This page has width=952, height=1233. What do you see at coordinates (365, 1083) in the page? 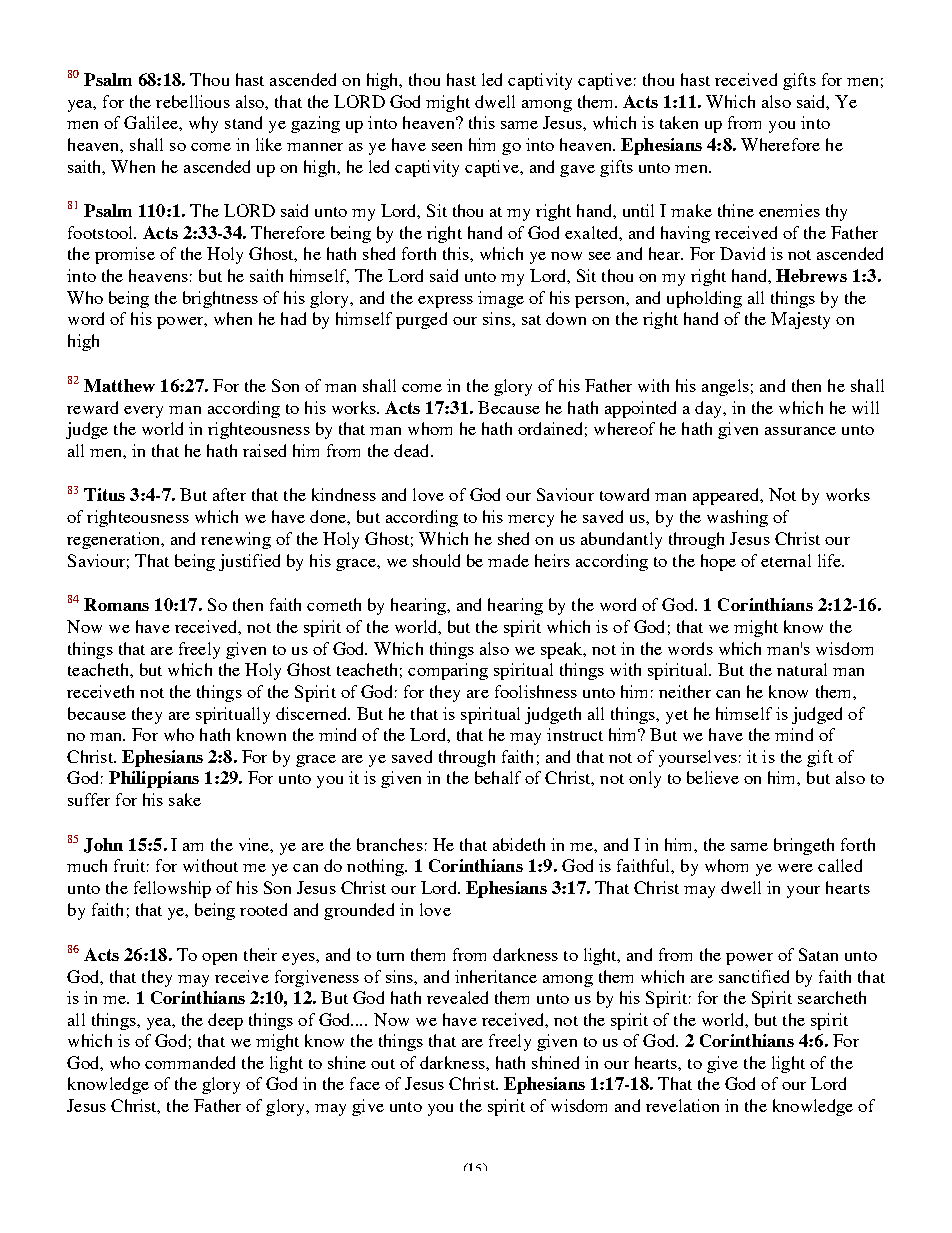
I see `face` at bounding box center [365, 1083].
